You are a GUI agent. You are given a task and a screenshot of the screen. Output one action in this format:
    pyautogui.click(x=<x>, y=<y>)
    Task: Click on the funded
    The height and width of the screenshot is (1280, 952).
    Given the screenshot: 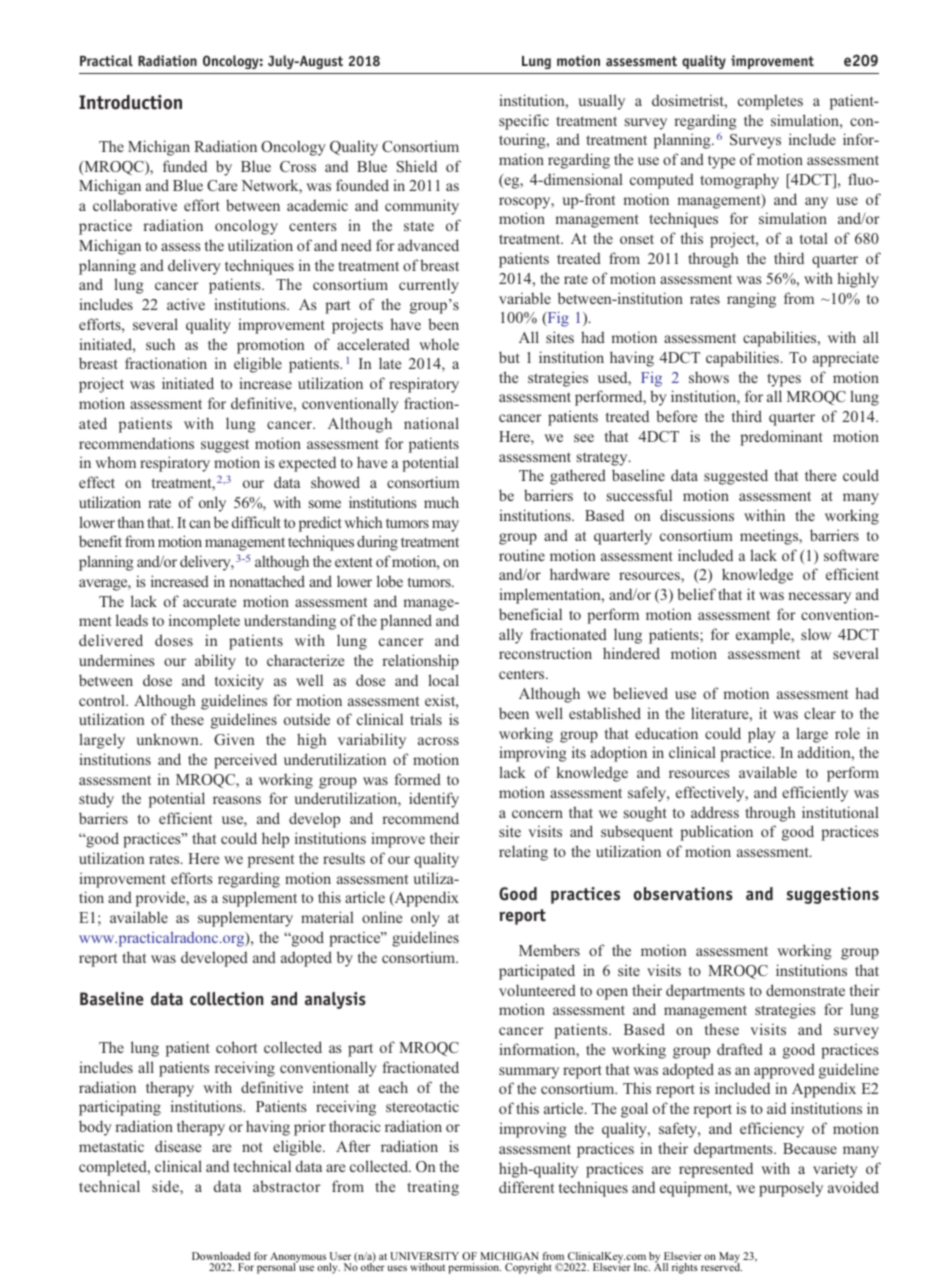 What is the action you would take?
    pyautogui.click(x=185, y=166)
